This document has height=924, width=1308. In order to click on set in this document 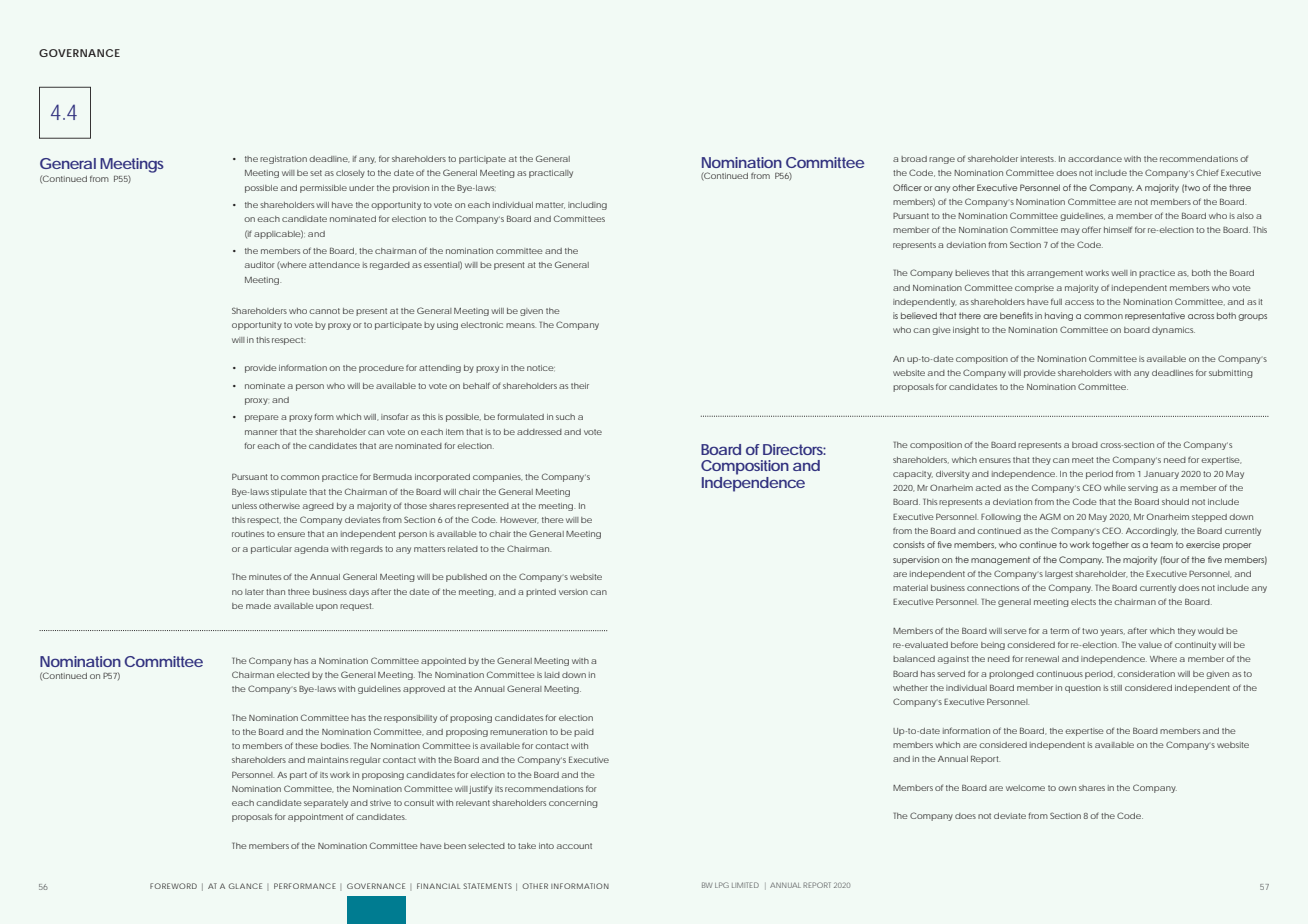, I will do `click(316, 173)`.
